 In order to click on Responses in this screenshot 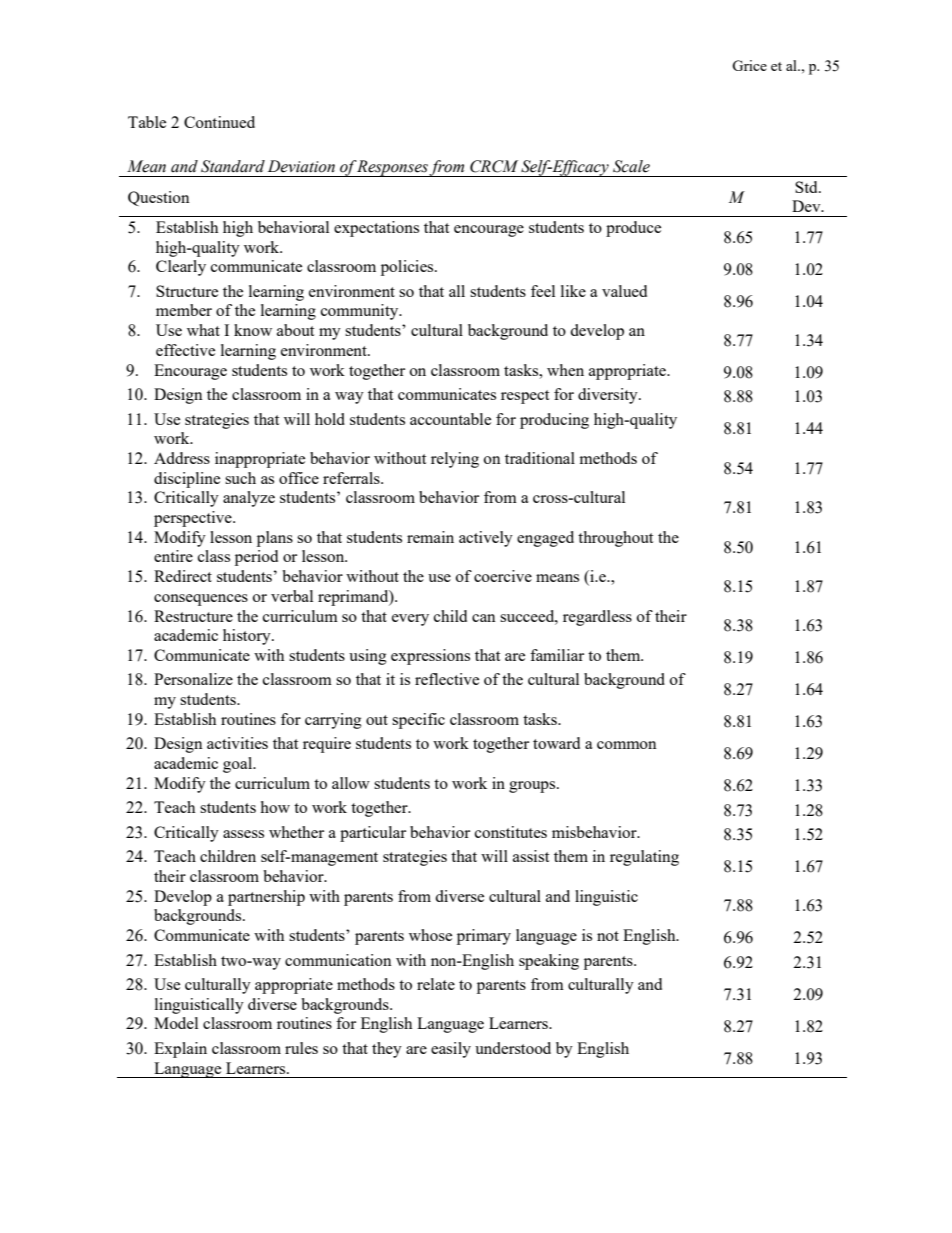, I will do `click(393, 168)`.
